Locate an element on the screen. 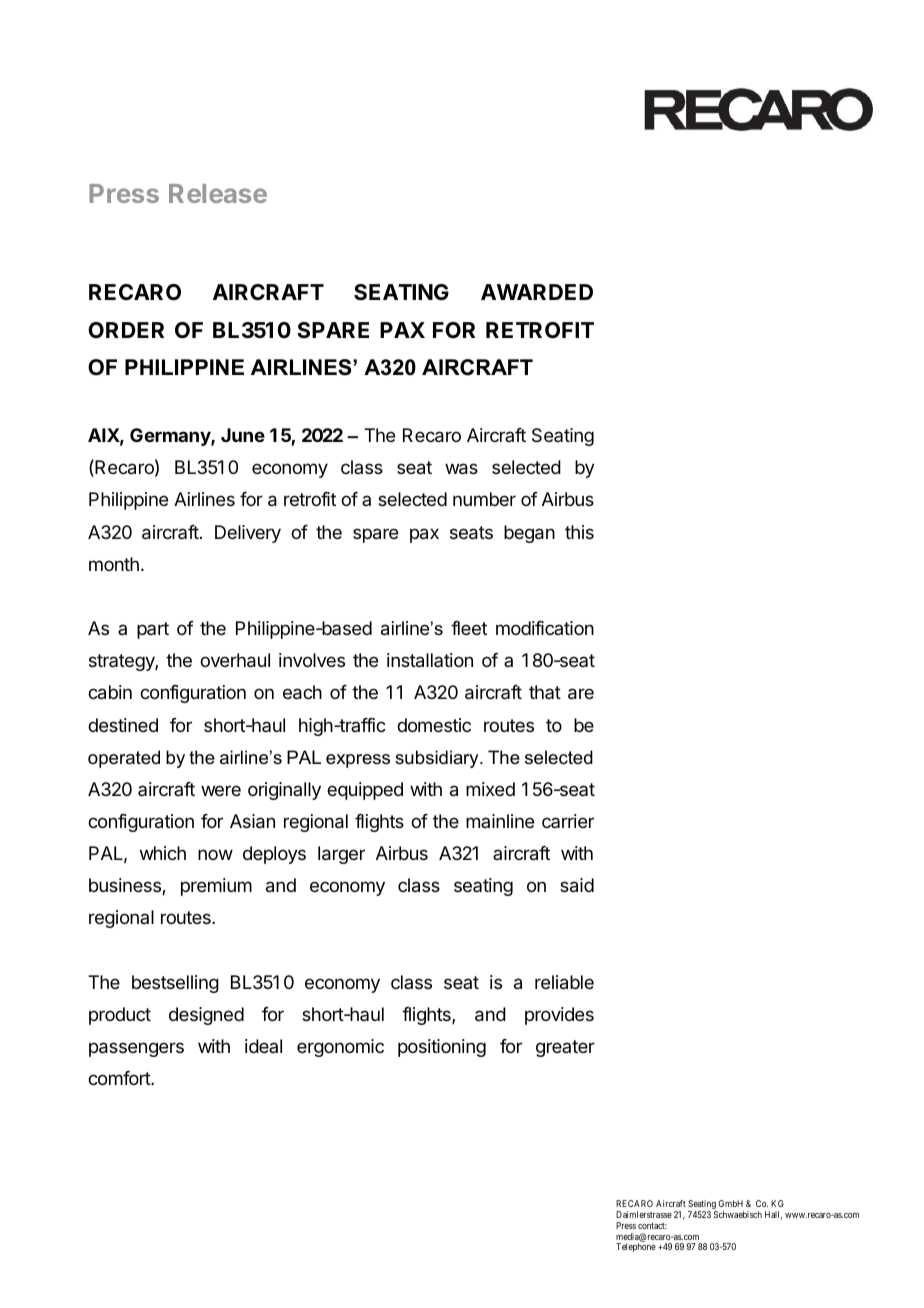 Image resolution: width=924 pixels, height=1308 pixels. number is located at coordinates (484, 499).
